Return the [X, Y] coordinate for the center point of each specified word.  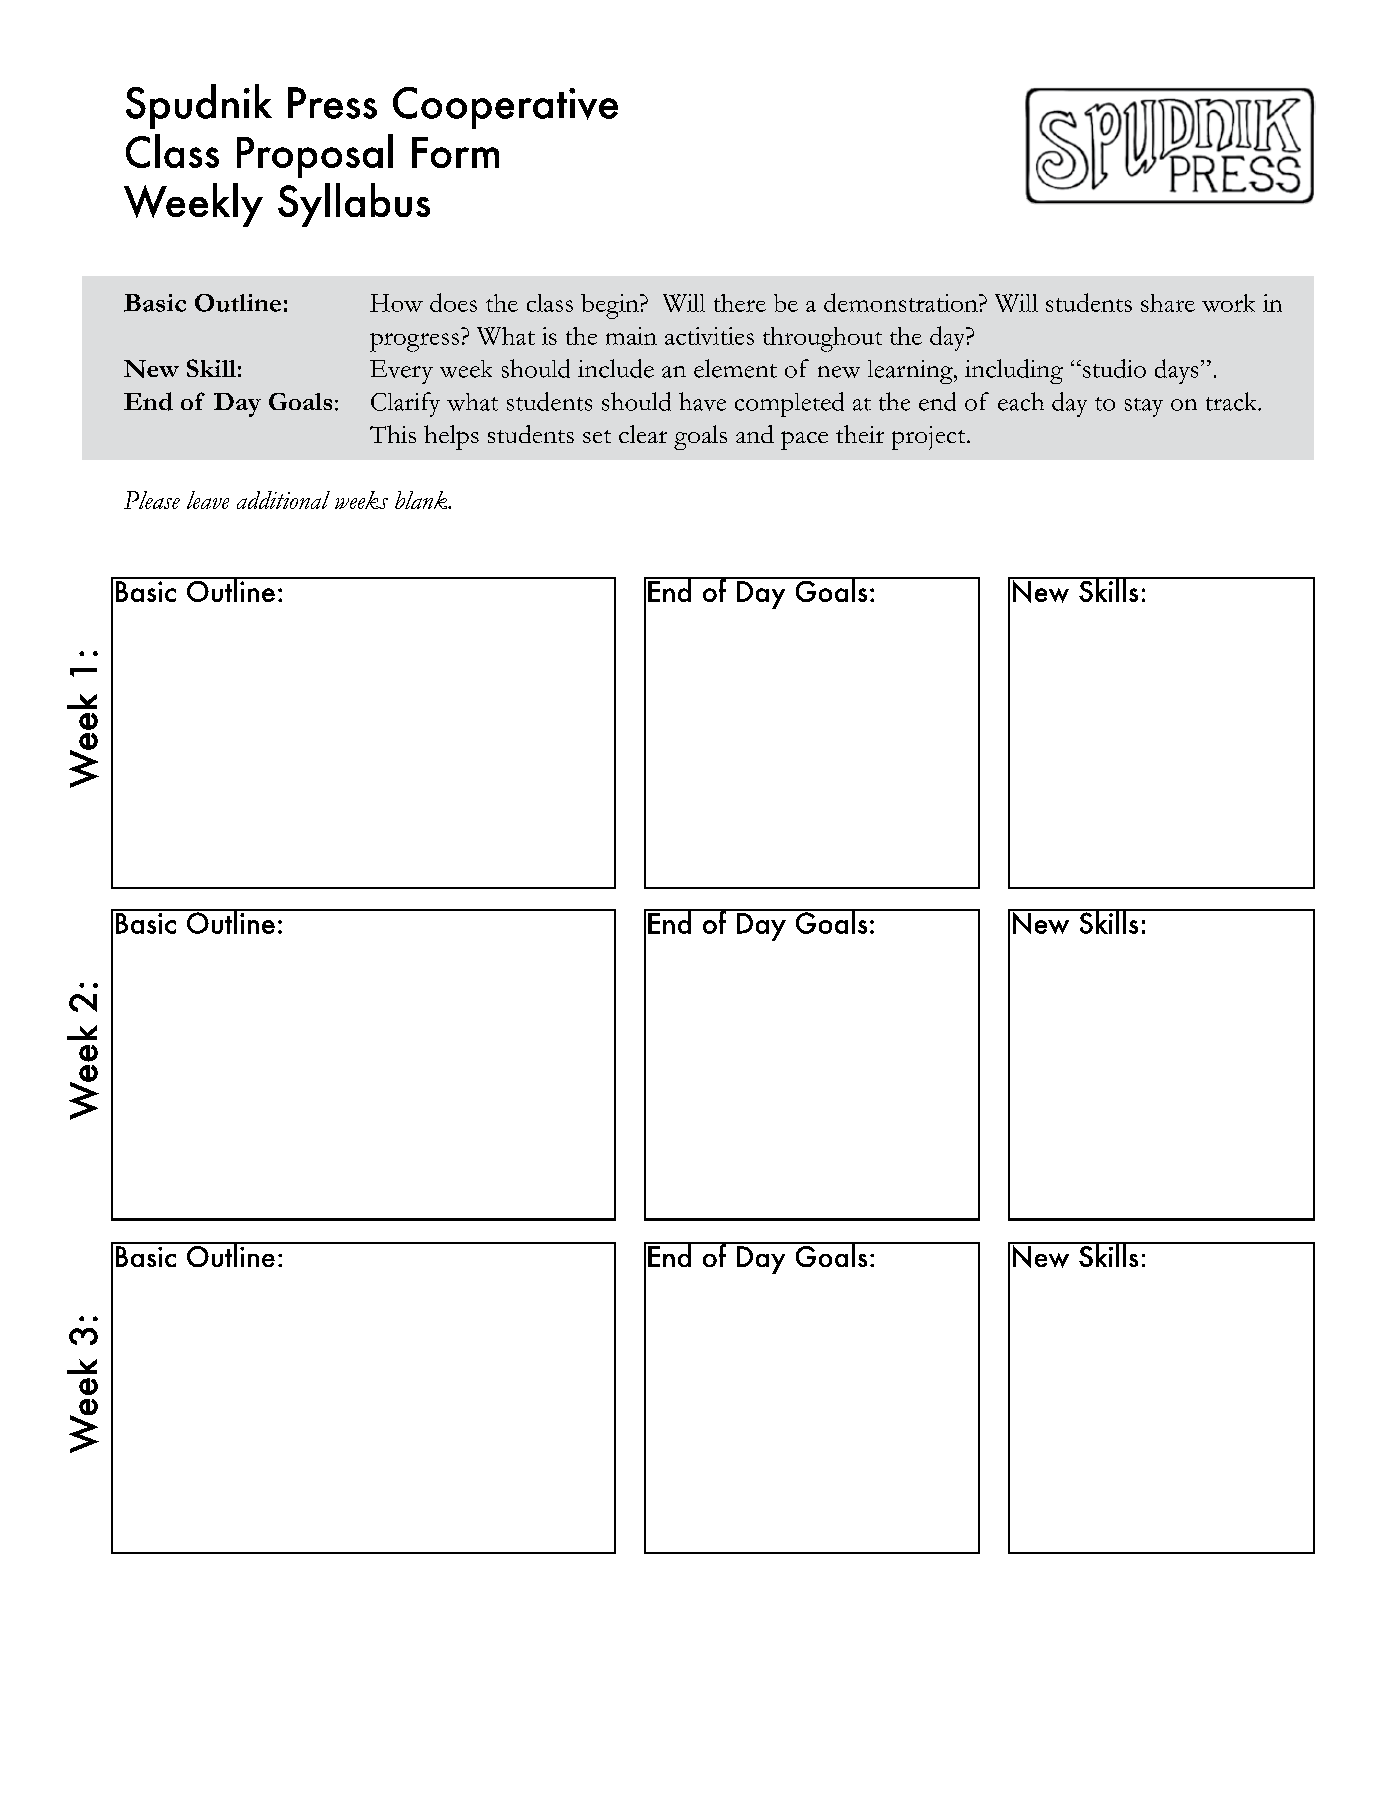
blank [422, 500]
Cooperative [505, 108]
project [930, 438]
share [1168, 303]
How [396, 303]
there [740, 303]
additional [283, 500]
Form [455, 152]
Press [332, 103]
